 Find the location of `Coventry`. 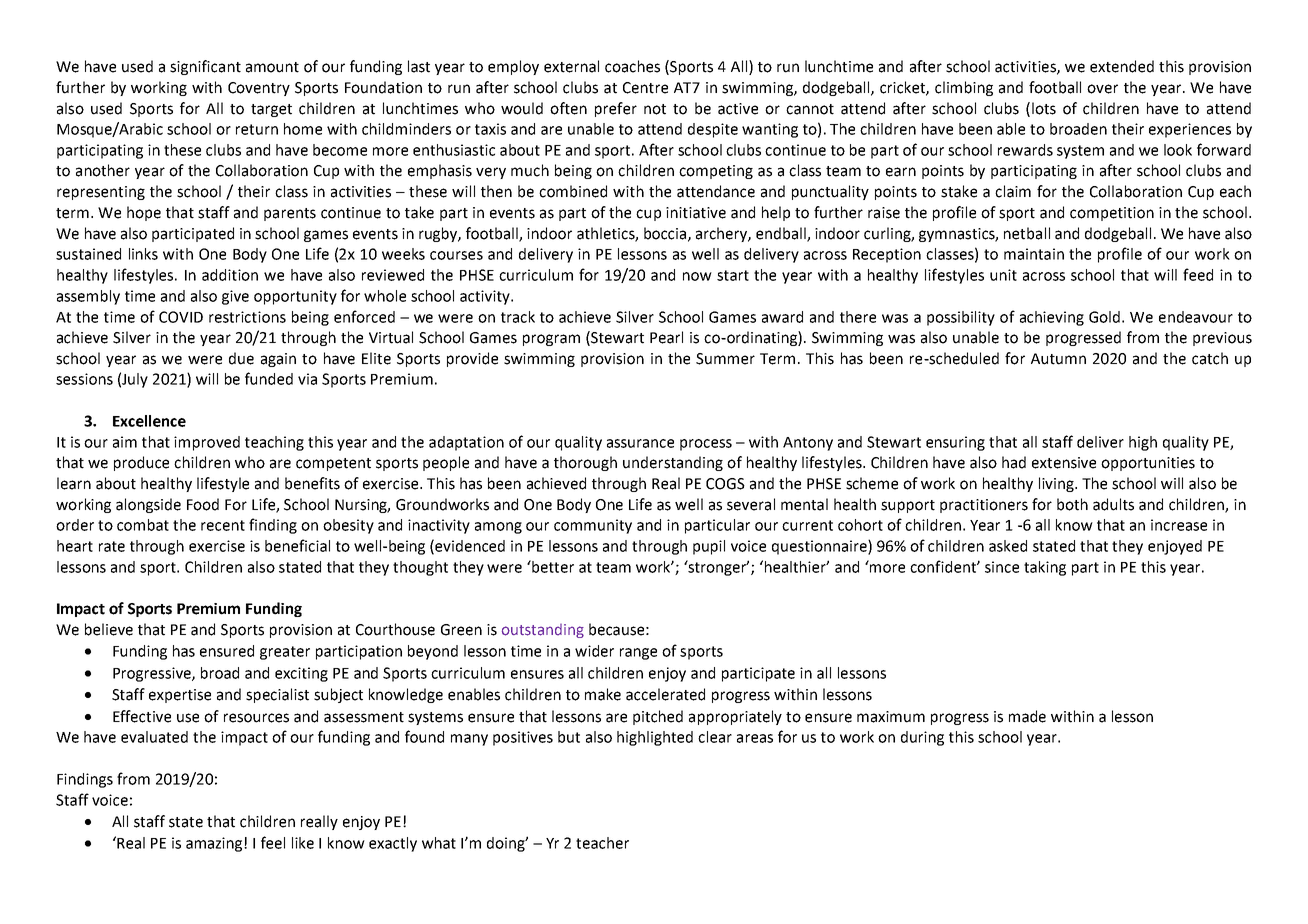

Coventry is located at coordinates (259, 89).
